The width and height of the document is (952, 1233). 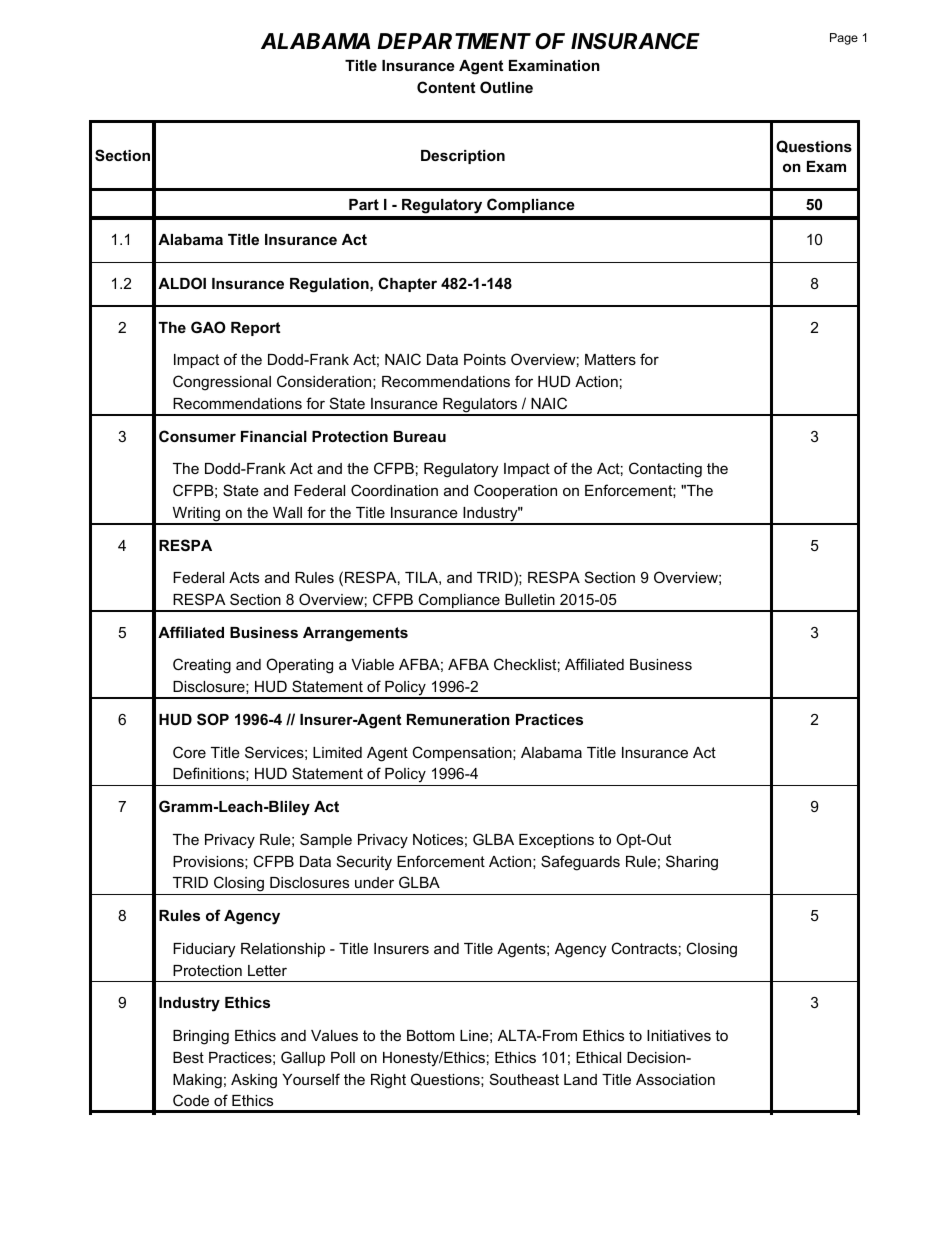 What do you see at coordinates (463, 157) in the document?
I see `Description` at bounding box center [463, 157].
